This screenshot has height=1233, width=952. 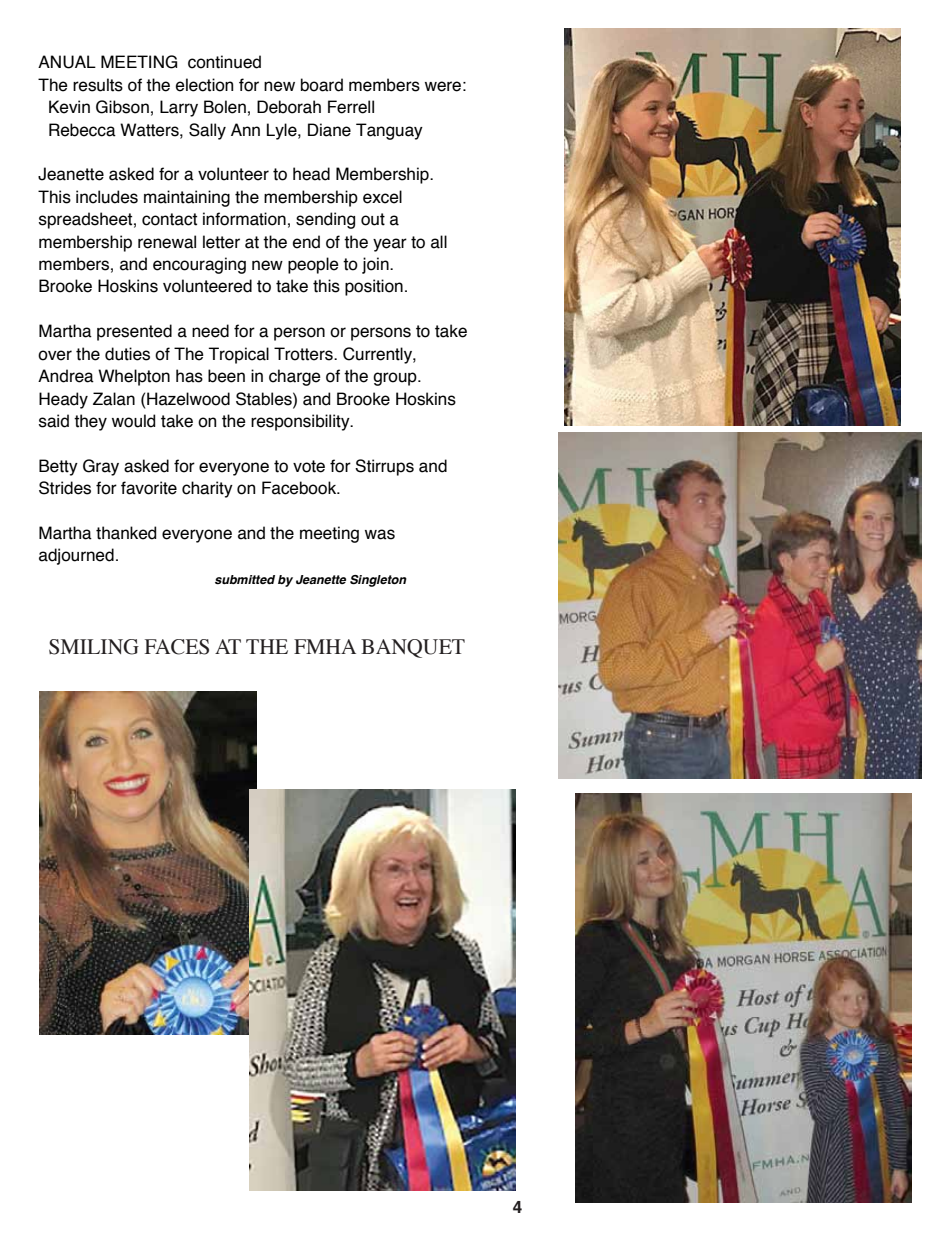 What do you see at coordinates (98, 85) in the screenshot?
I see `results` at bounding box center [98, 85].
